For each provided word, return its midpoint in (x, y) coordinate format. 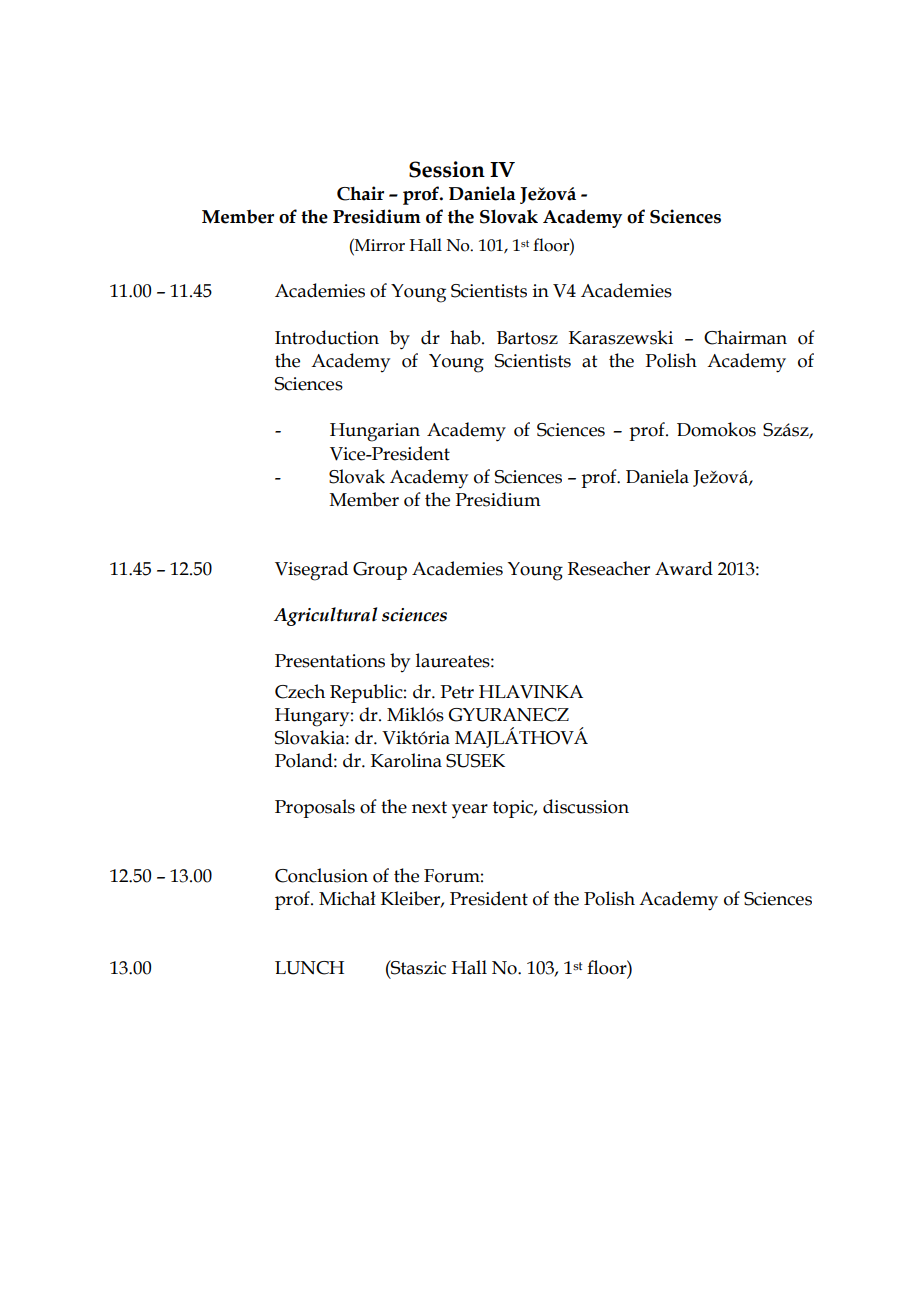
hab (466, 337)
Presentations (330, 661)
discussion (586, 806)
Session (447, 169)
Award (684, 568)
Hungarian (375, 432)
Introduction (327, 337)
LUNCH (309, 968)
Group (380, 571)
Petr (457, 692)
